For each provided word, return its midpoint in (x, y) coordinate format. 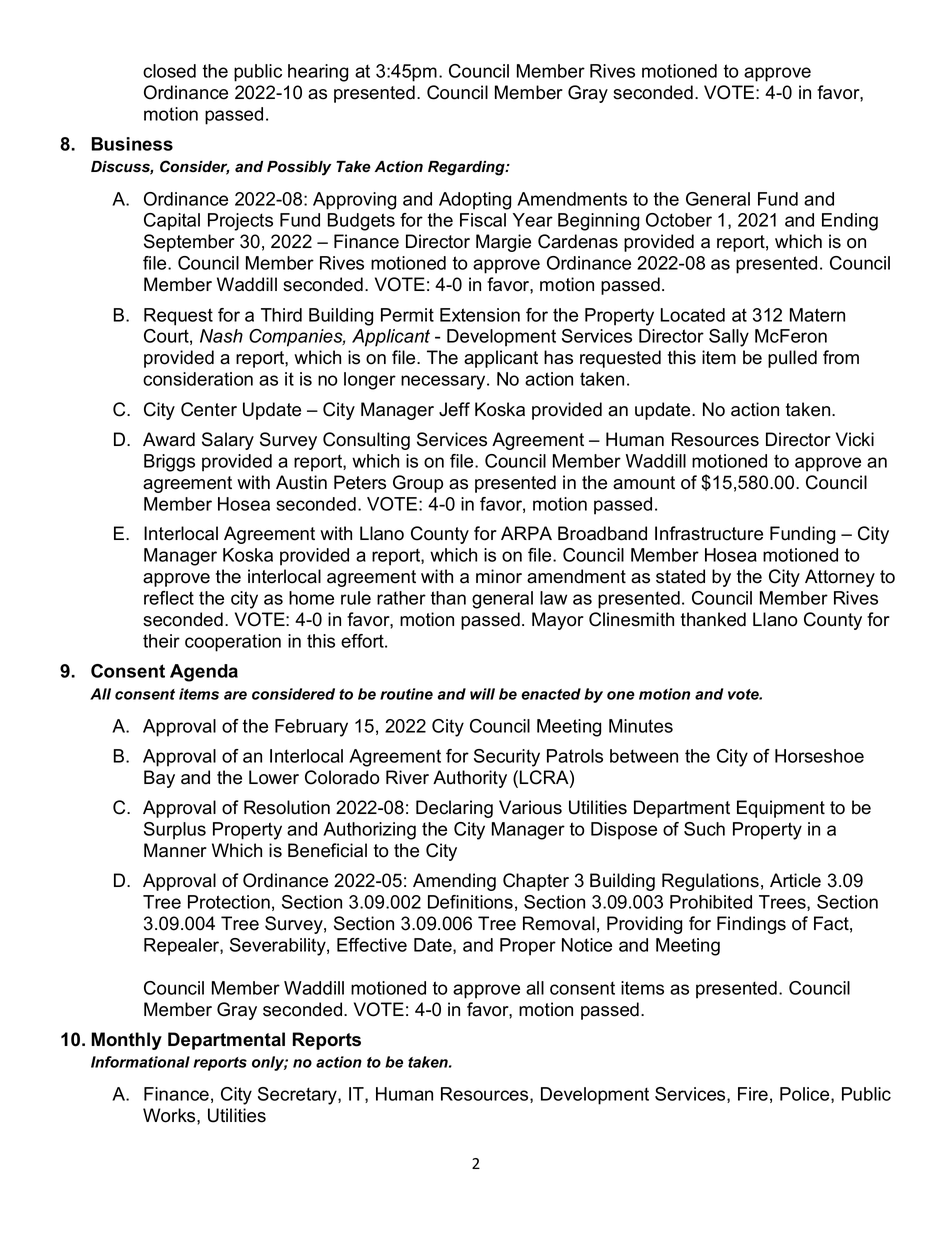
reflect (169, 598)
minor (499, 576)
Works (170, 1115)
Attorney (840, 578)
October (679, 220)
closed (169, 71)
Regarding (467, 168)
